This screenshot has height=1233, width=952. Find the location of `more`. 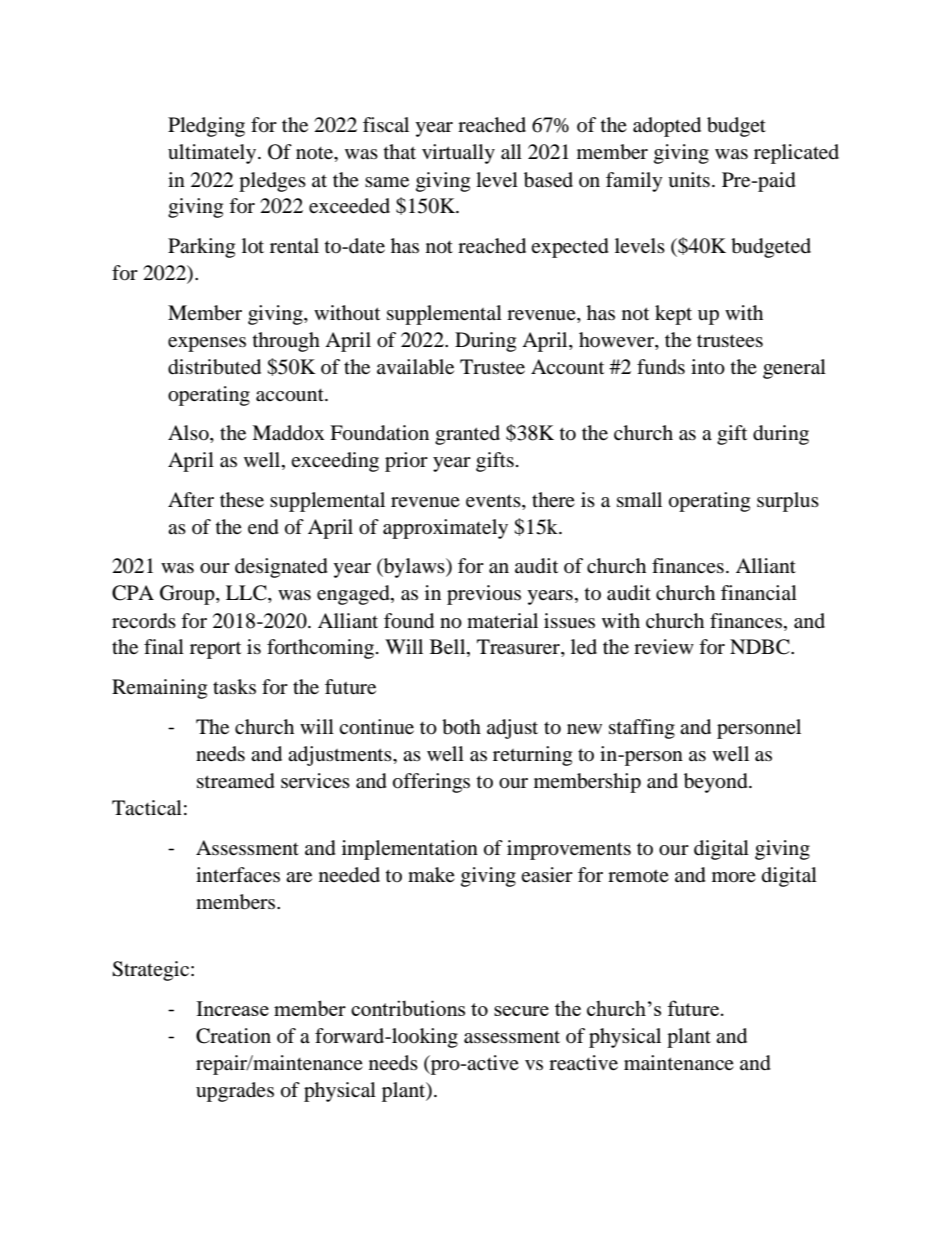

more is located at coordinates (734, 877).
